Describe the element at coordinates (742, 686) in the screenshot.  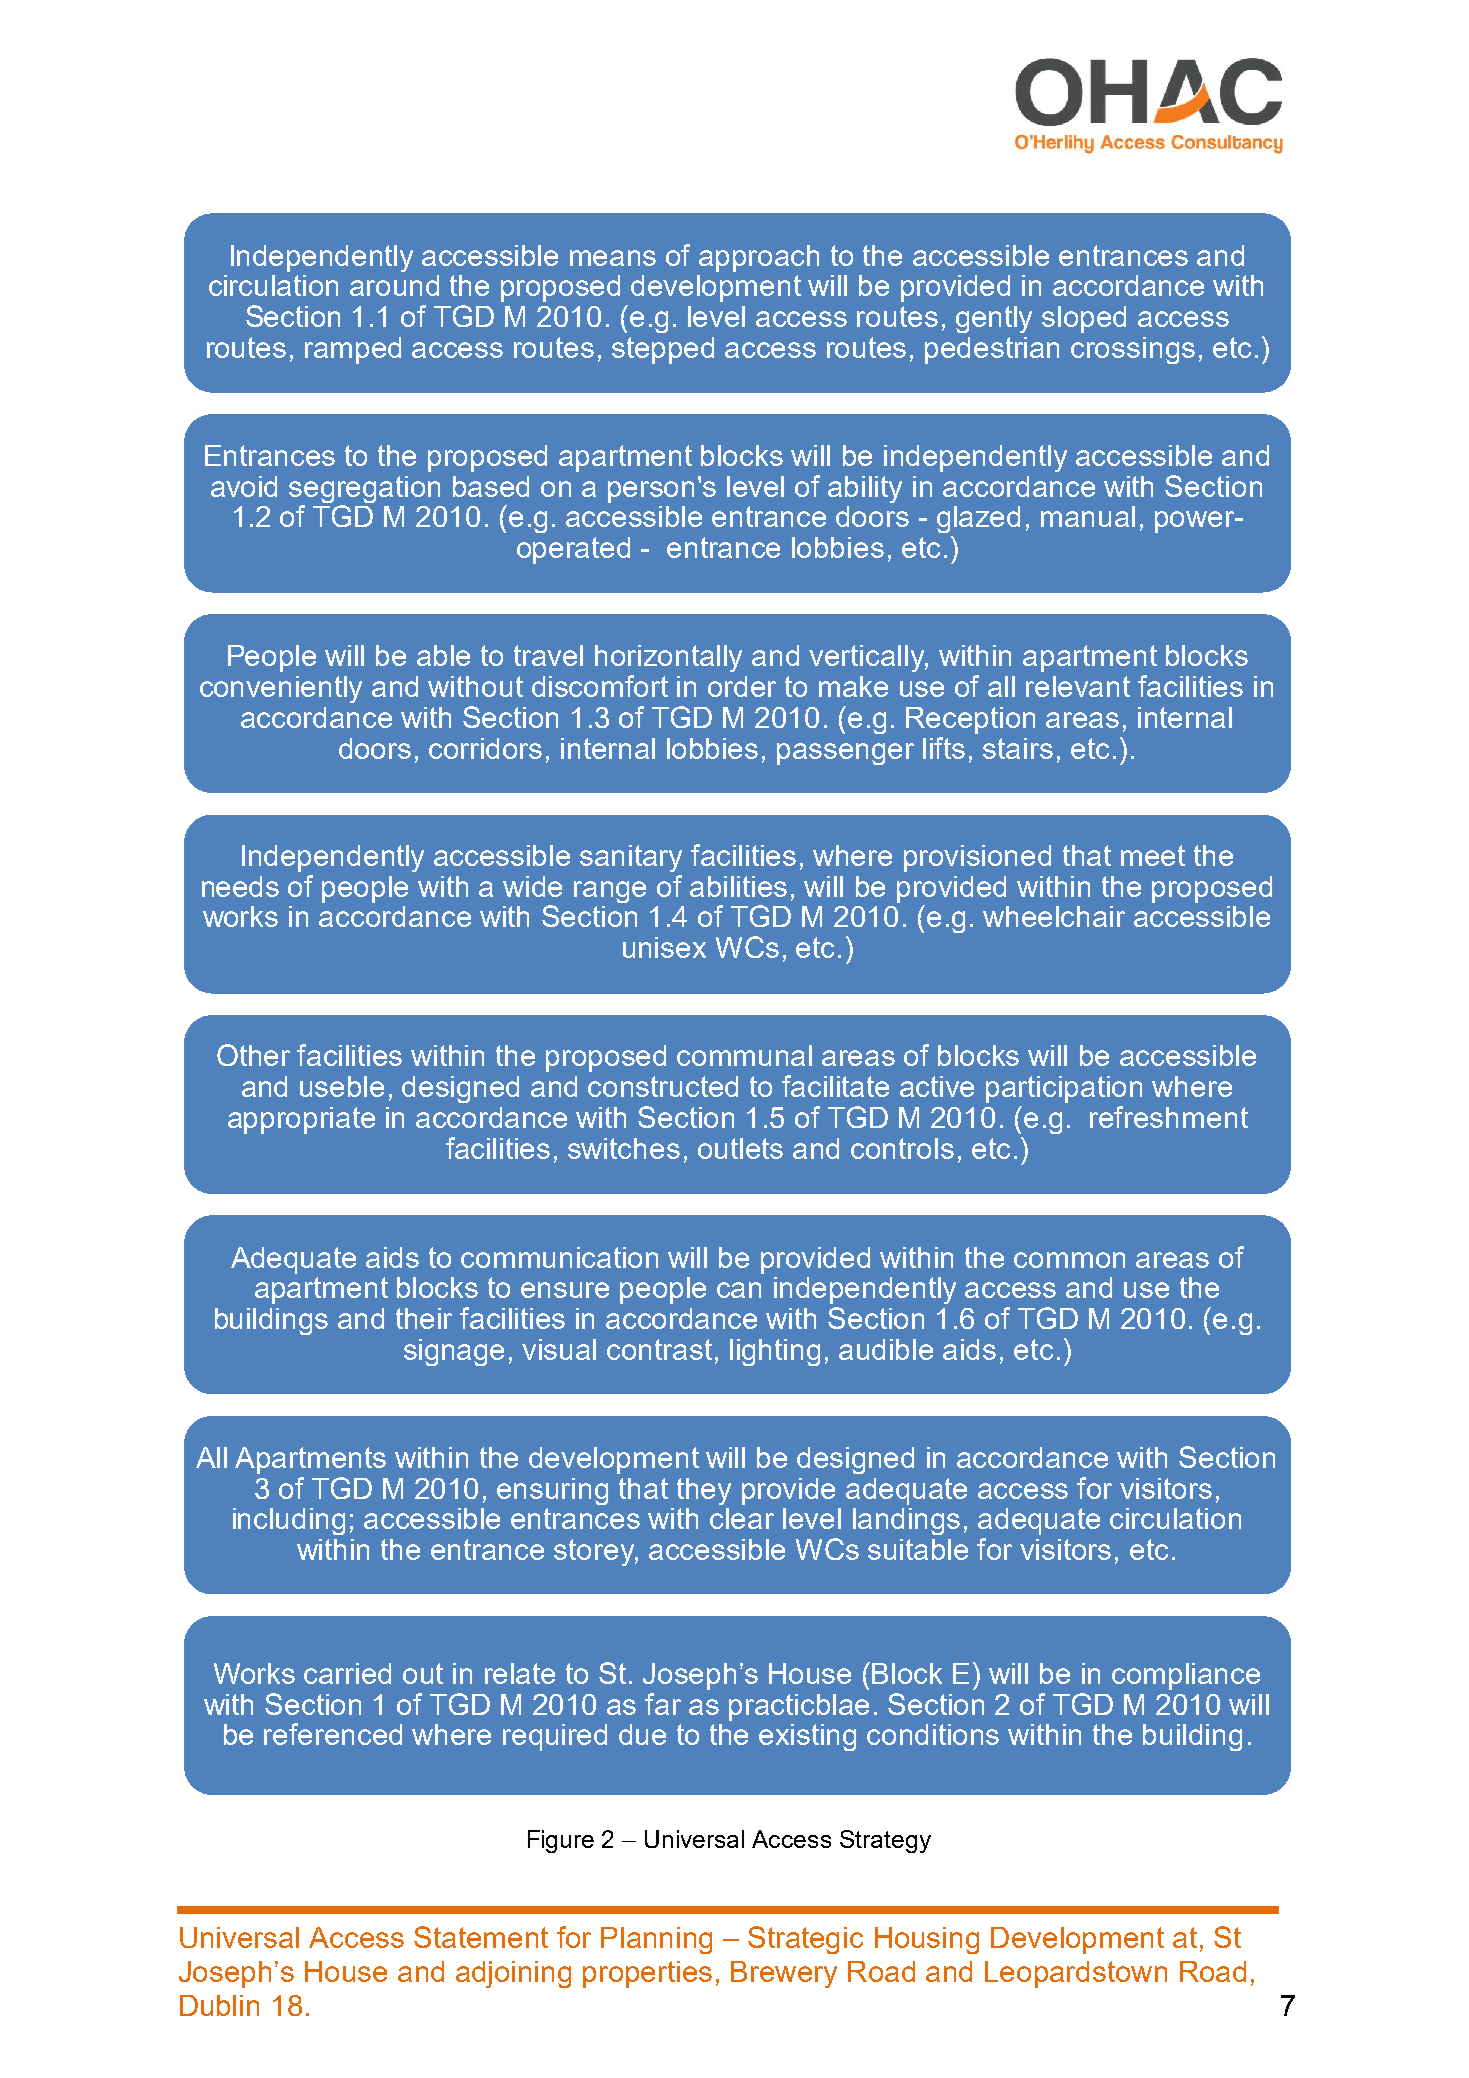
I see `order` at that location.
